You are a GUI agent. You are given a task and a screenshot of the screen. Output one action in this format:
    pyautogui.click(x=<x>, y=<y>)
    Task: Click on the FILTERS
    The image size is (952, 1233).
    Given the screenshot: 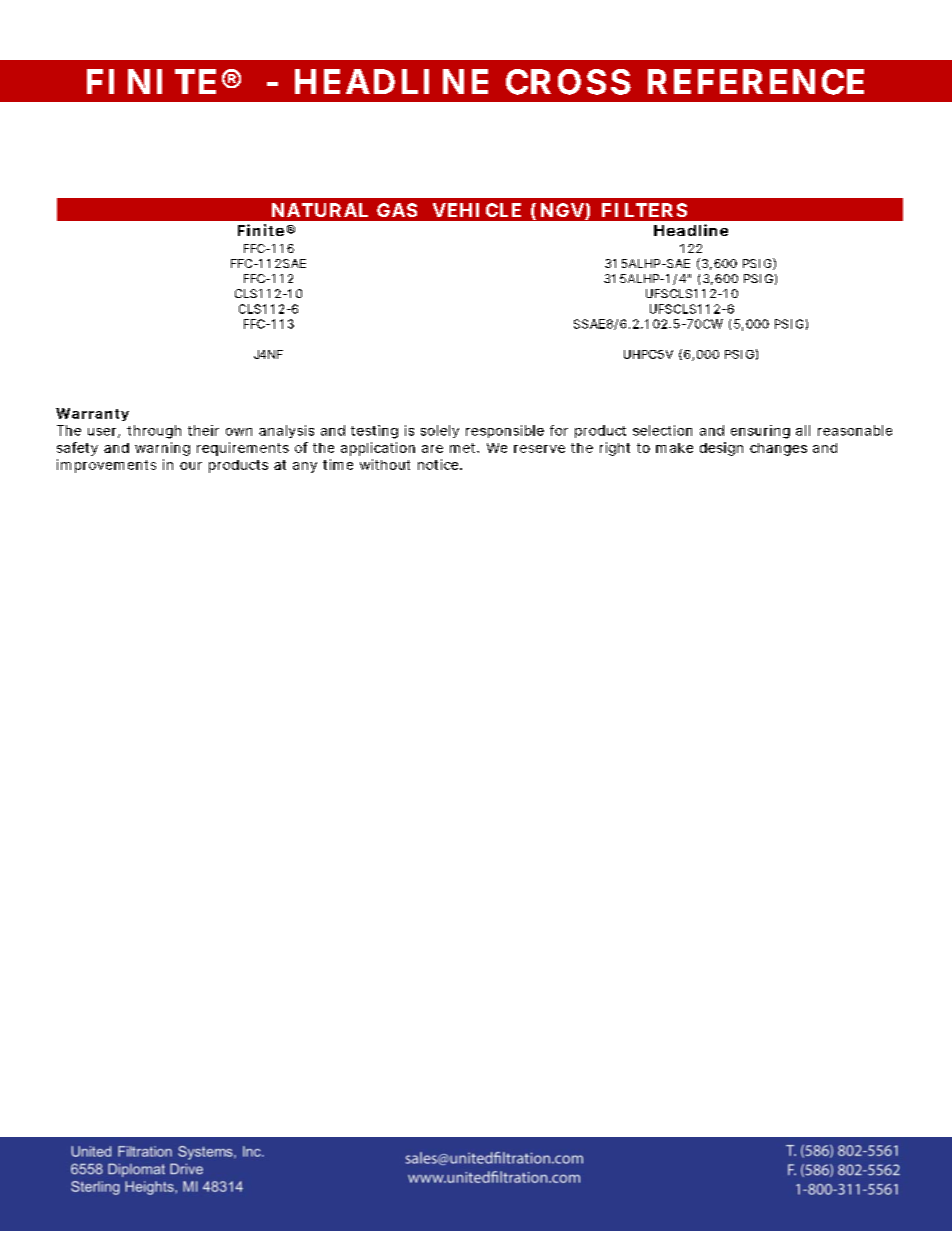 What is the action you would take?
    pyautogui.click(x=644, y=210)
